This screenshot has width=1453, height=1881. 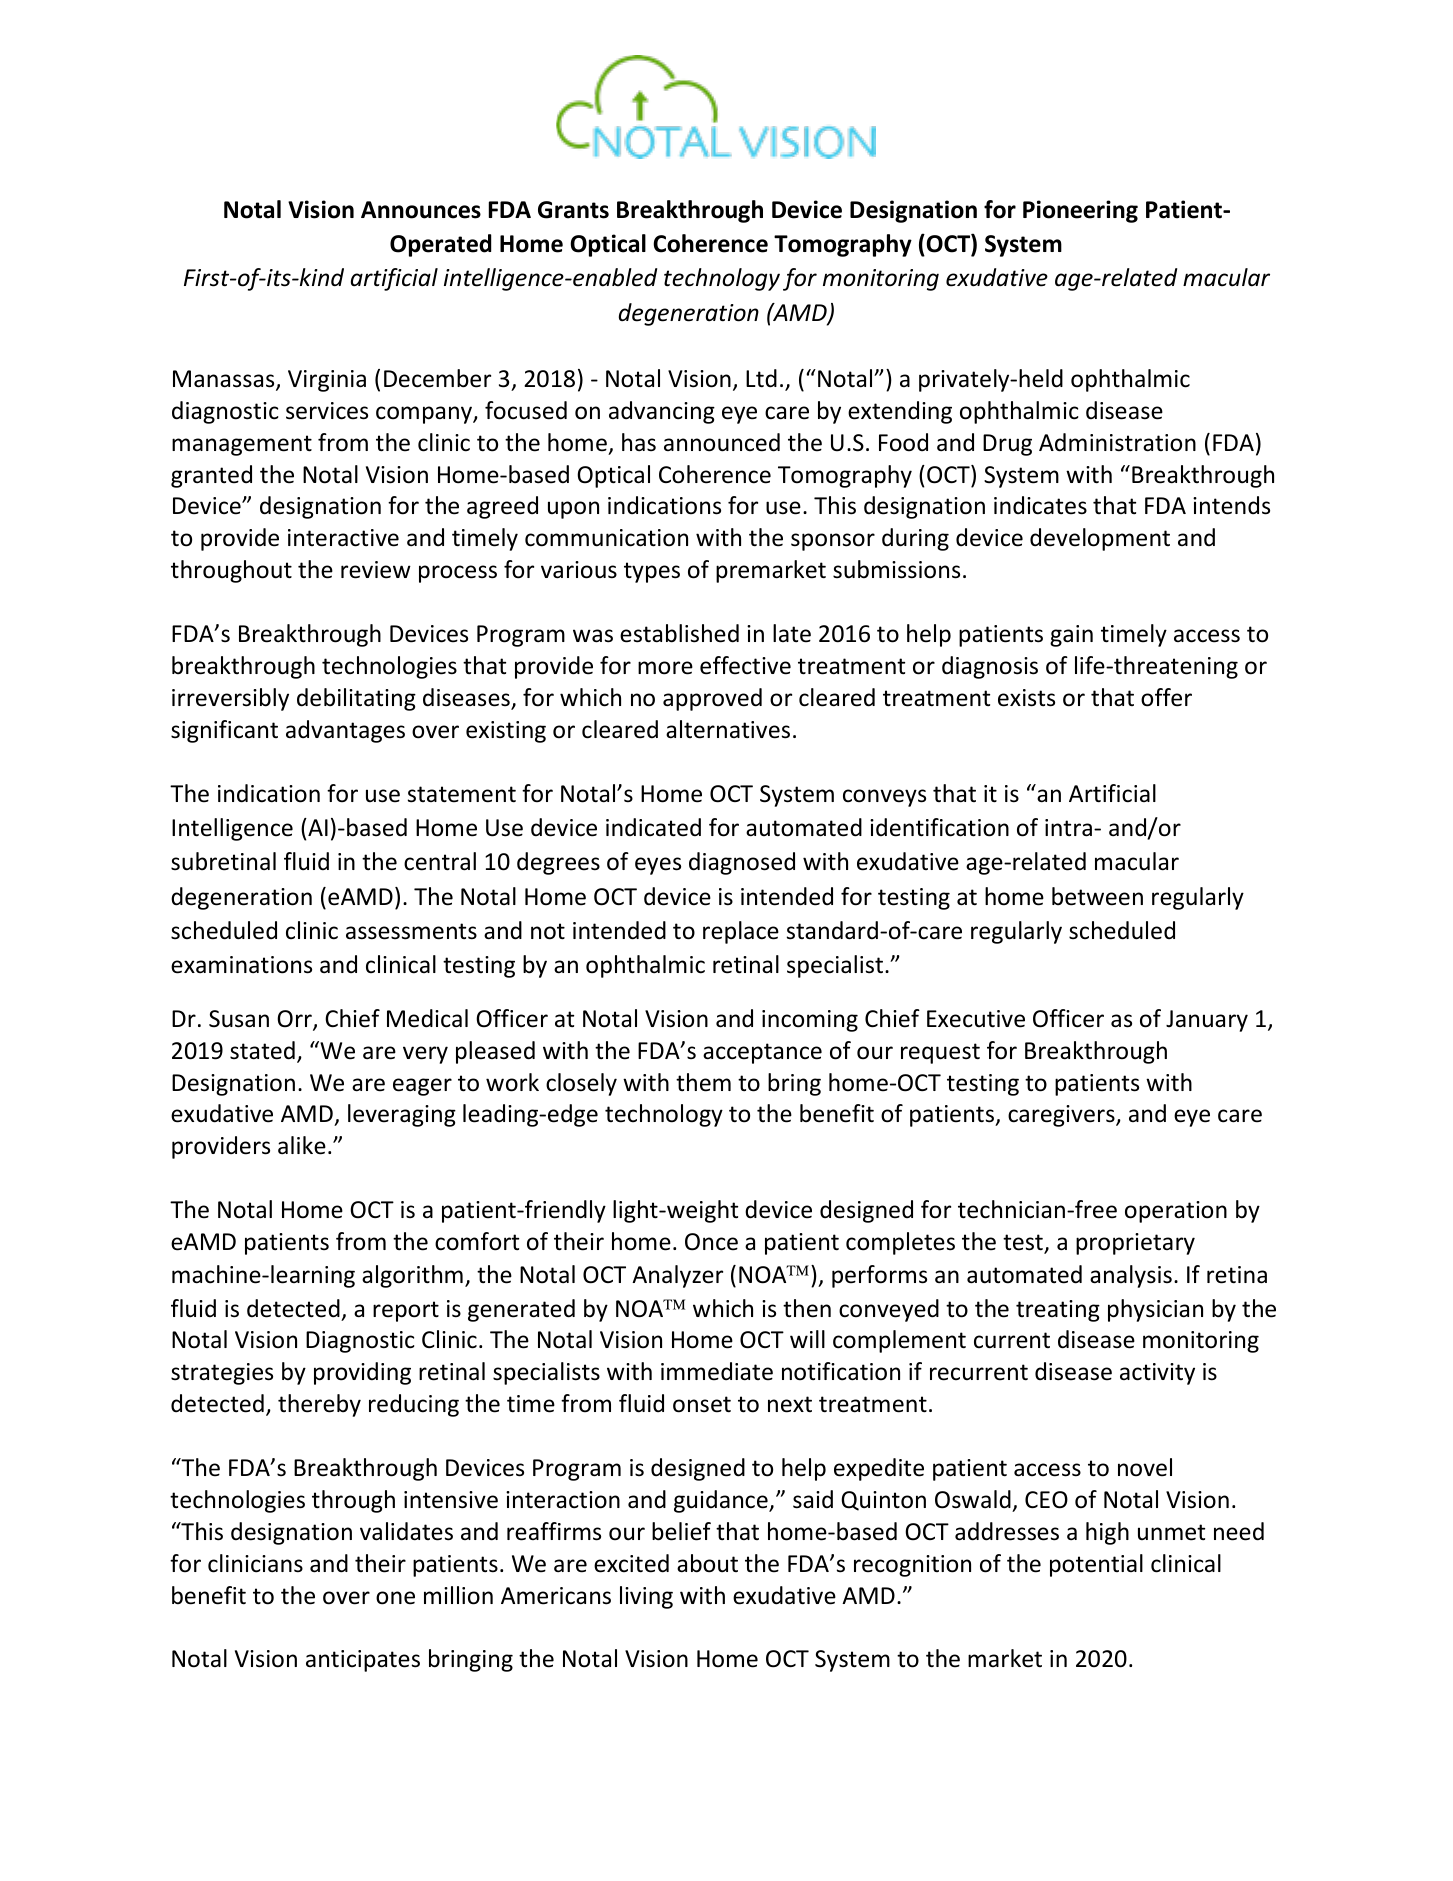 I want to click on potential, so click(x=1096, y=1565).
